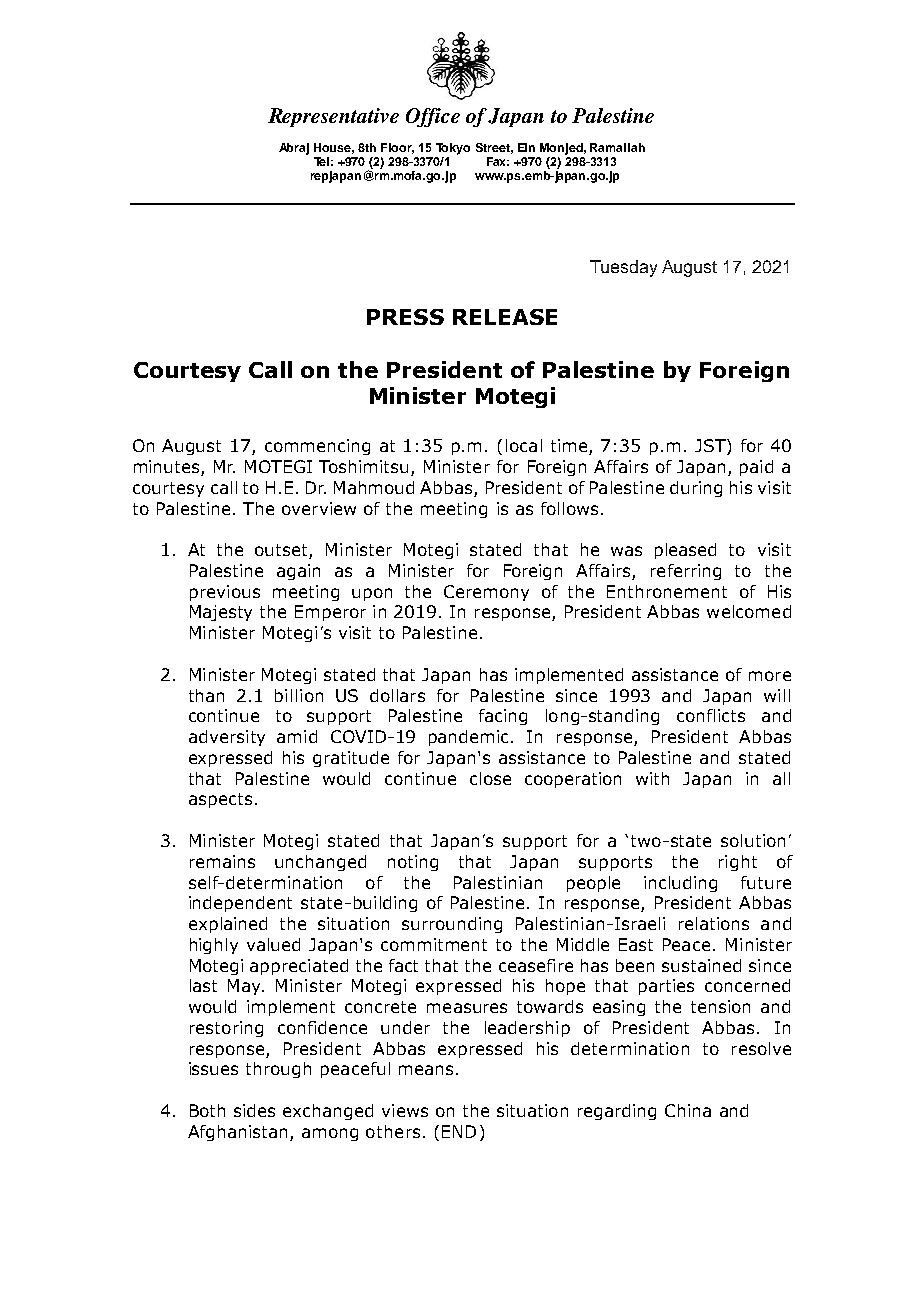 The height and width of the screenshot is (1308, 924). I want to click on noting, so click(413, 863).
